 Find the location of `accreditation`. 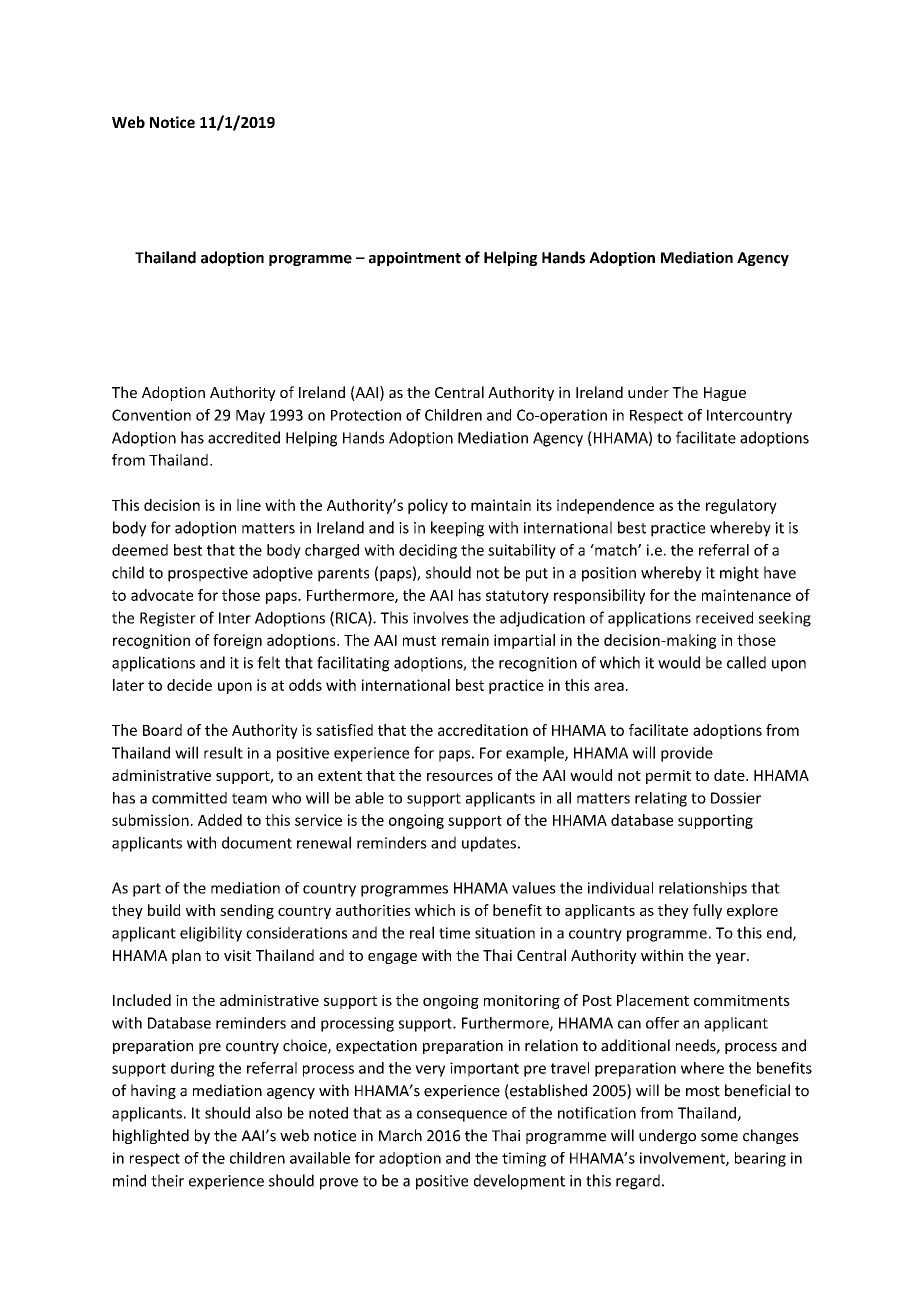

accreditation is located at coordinates (483, 730).
